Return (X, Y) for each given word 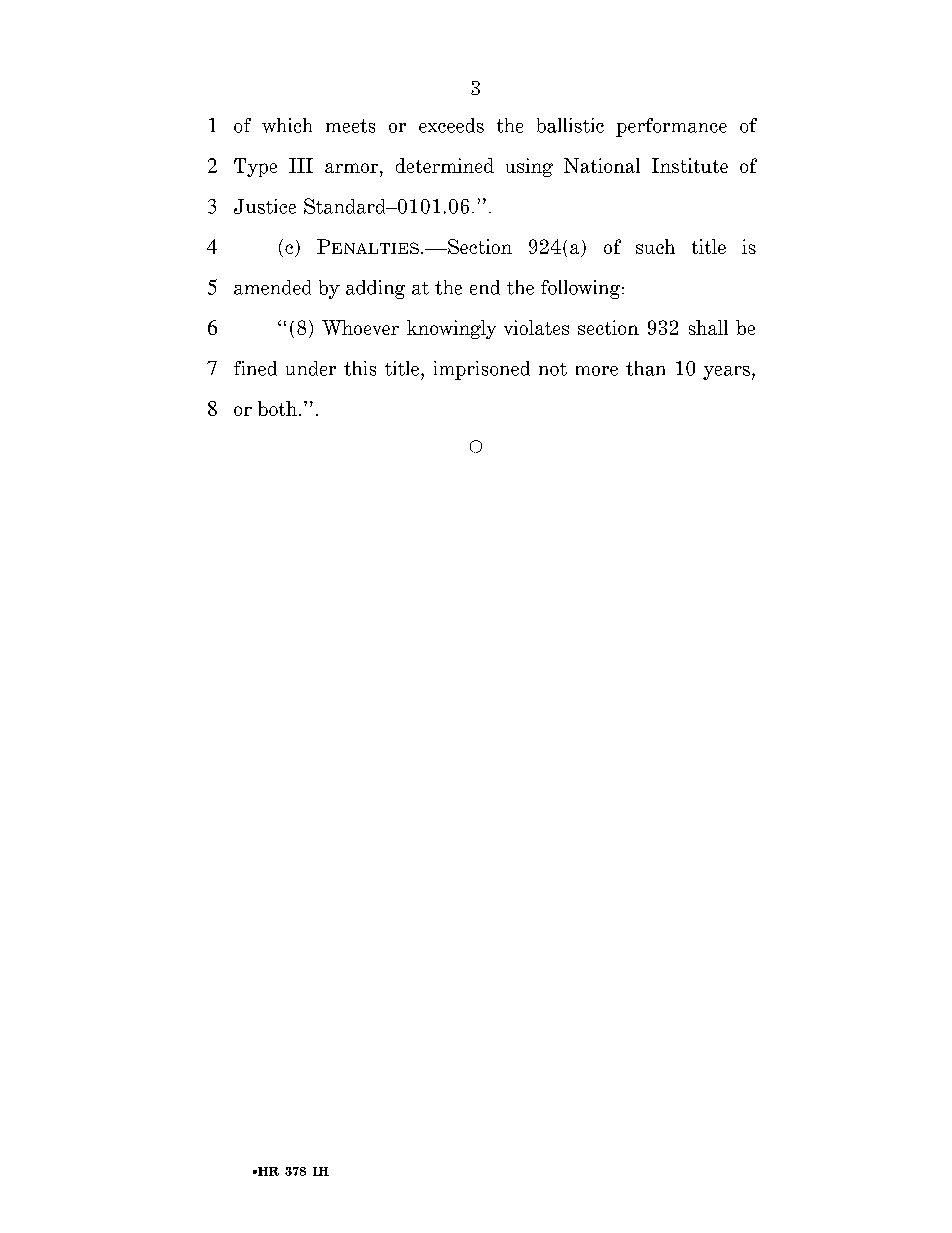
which (287, 125)
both (277, 408)
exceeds (451, 125)
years (726, 373)
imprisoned (482, 370)
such (655, 246)
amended (272, 287)
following (582, 289)
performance (671, 127)
